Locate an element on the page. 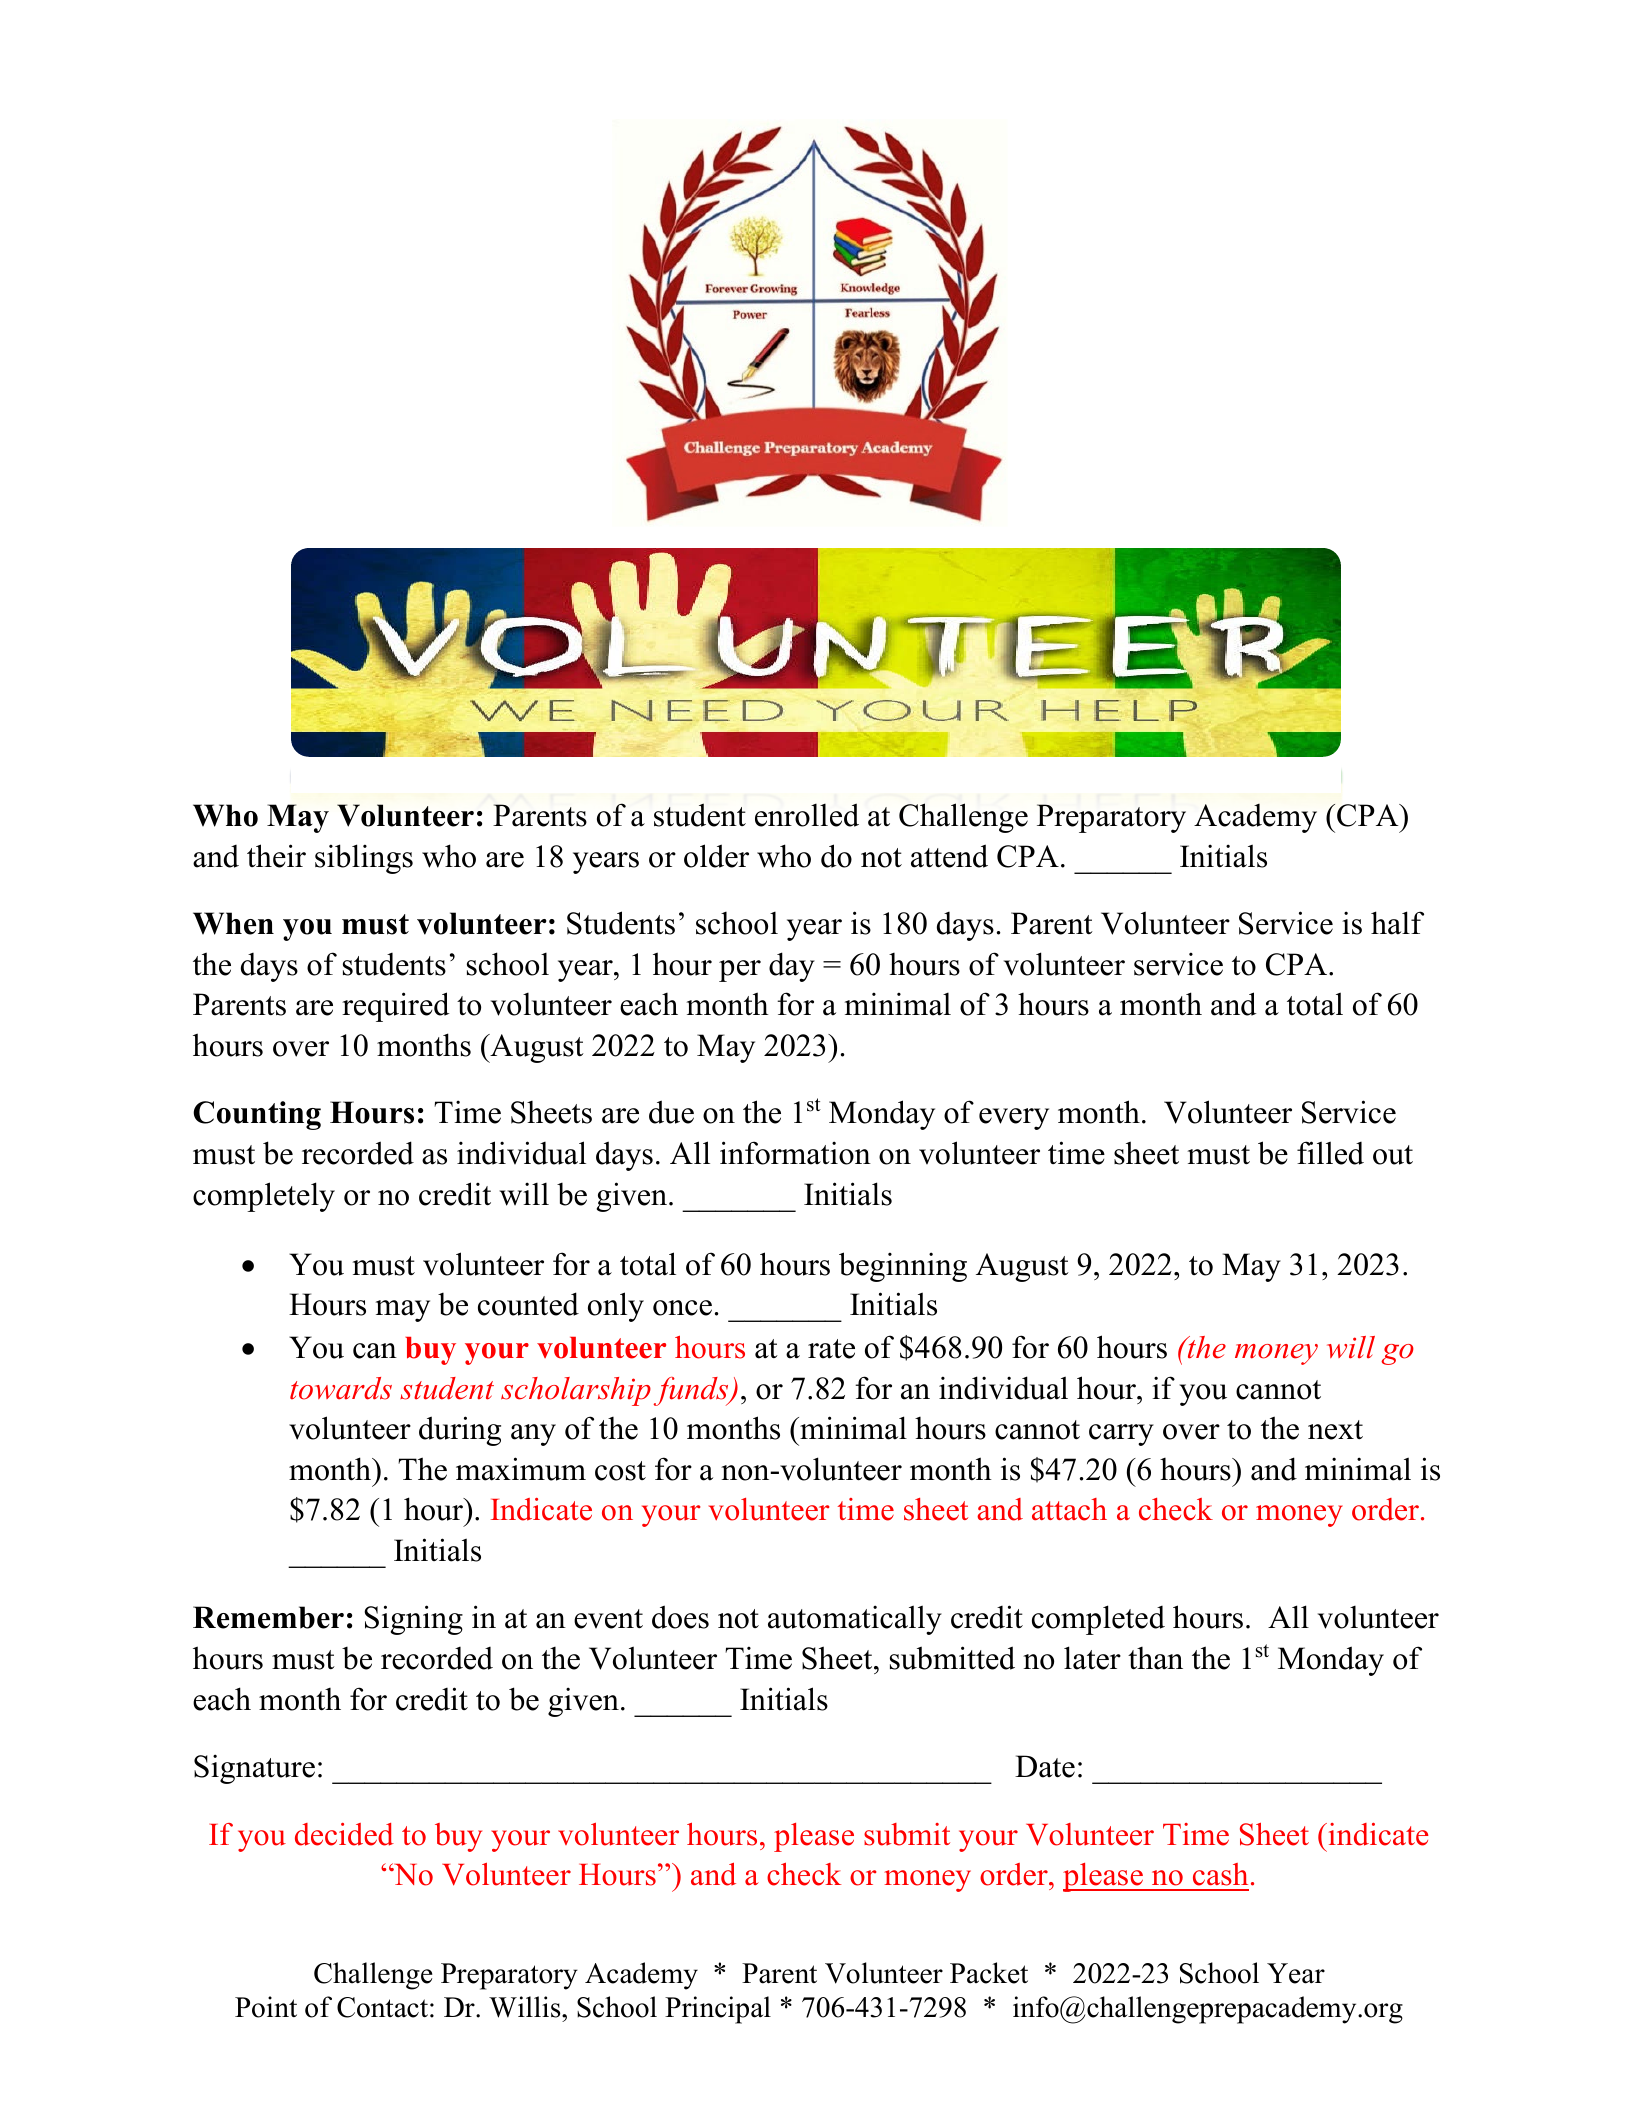 The width and height of the document is (1638, 2120). filled is located at coordinates (1330, 1153).
